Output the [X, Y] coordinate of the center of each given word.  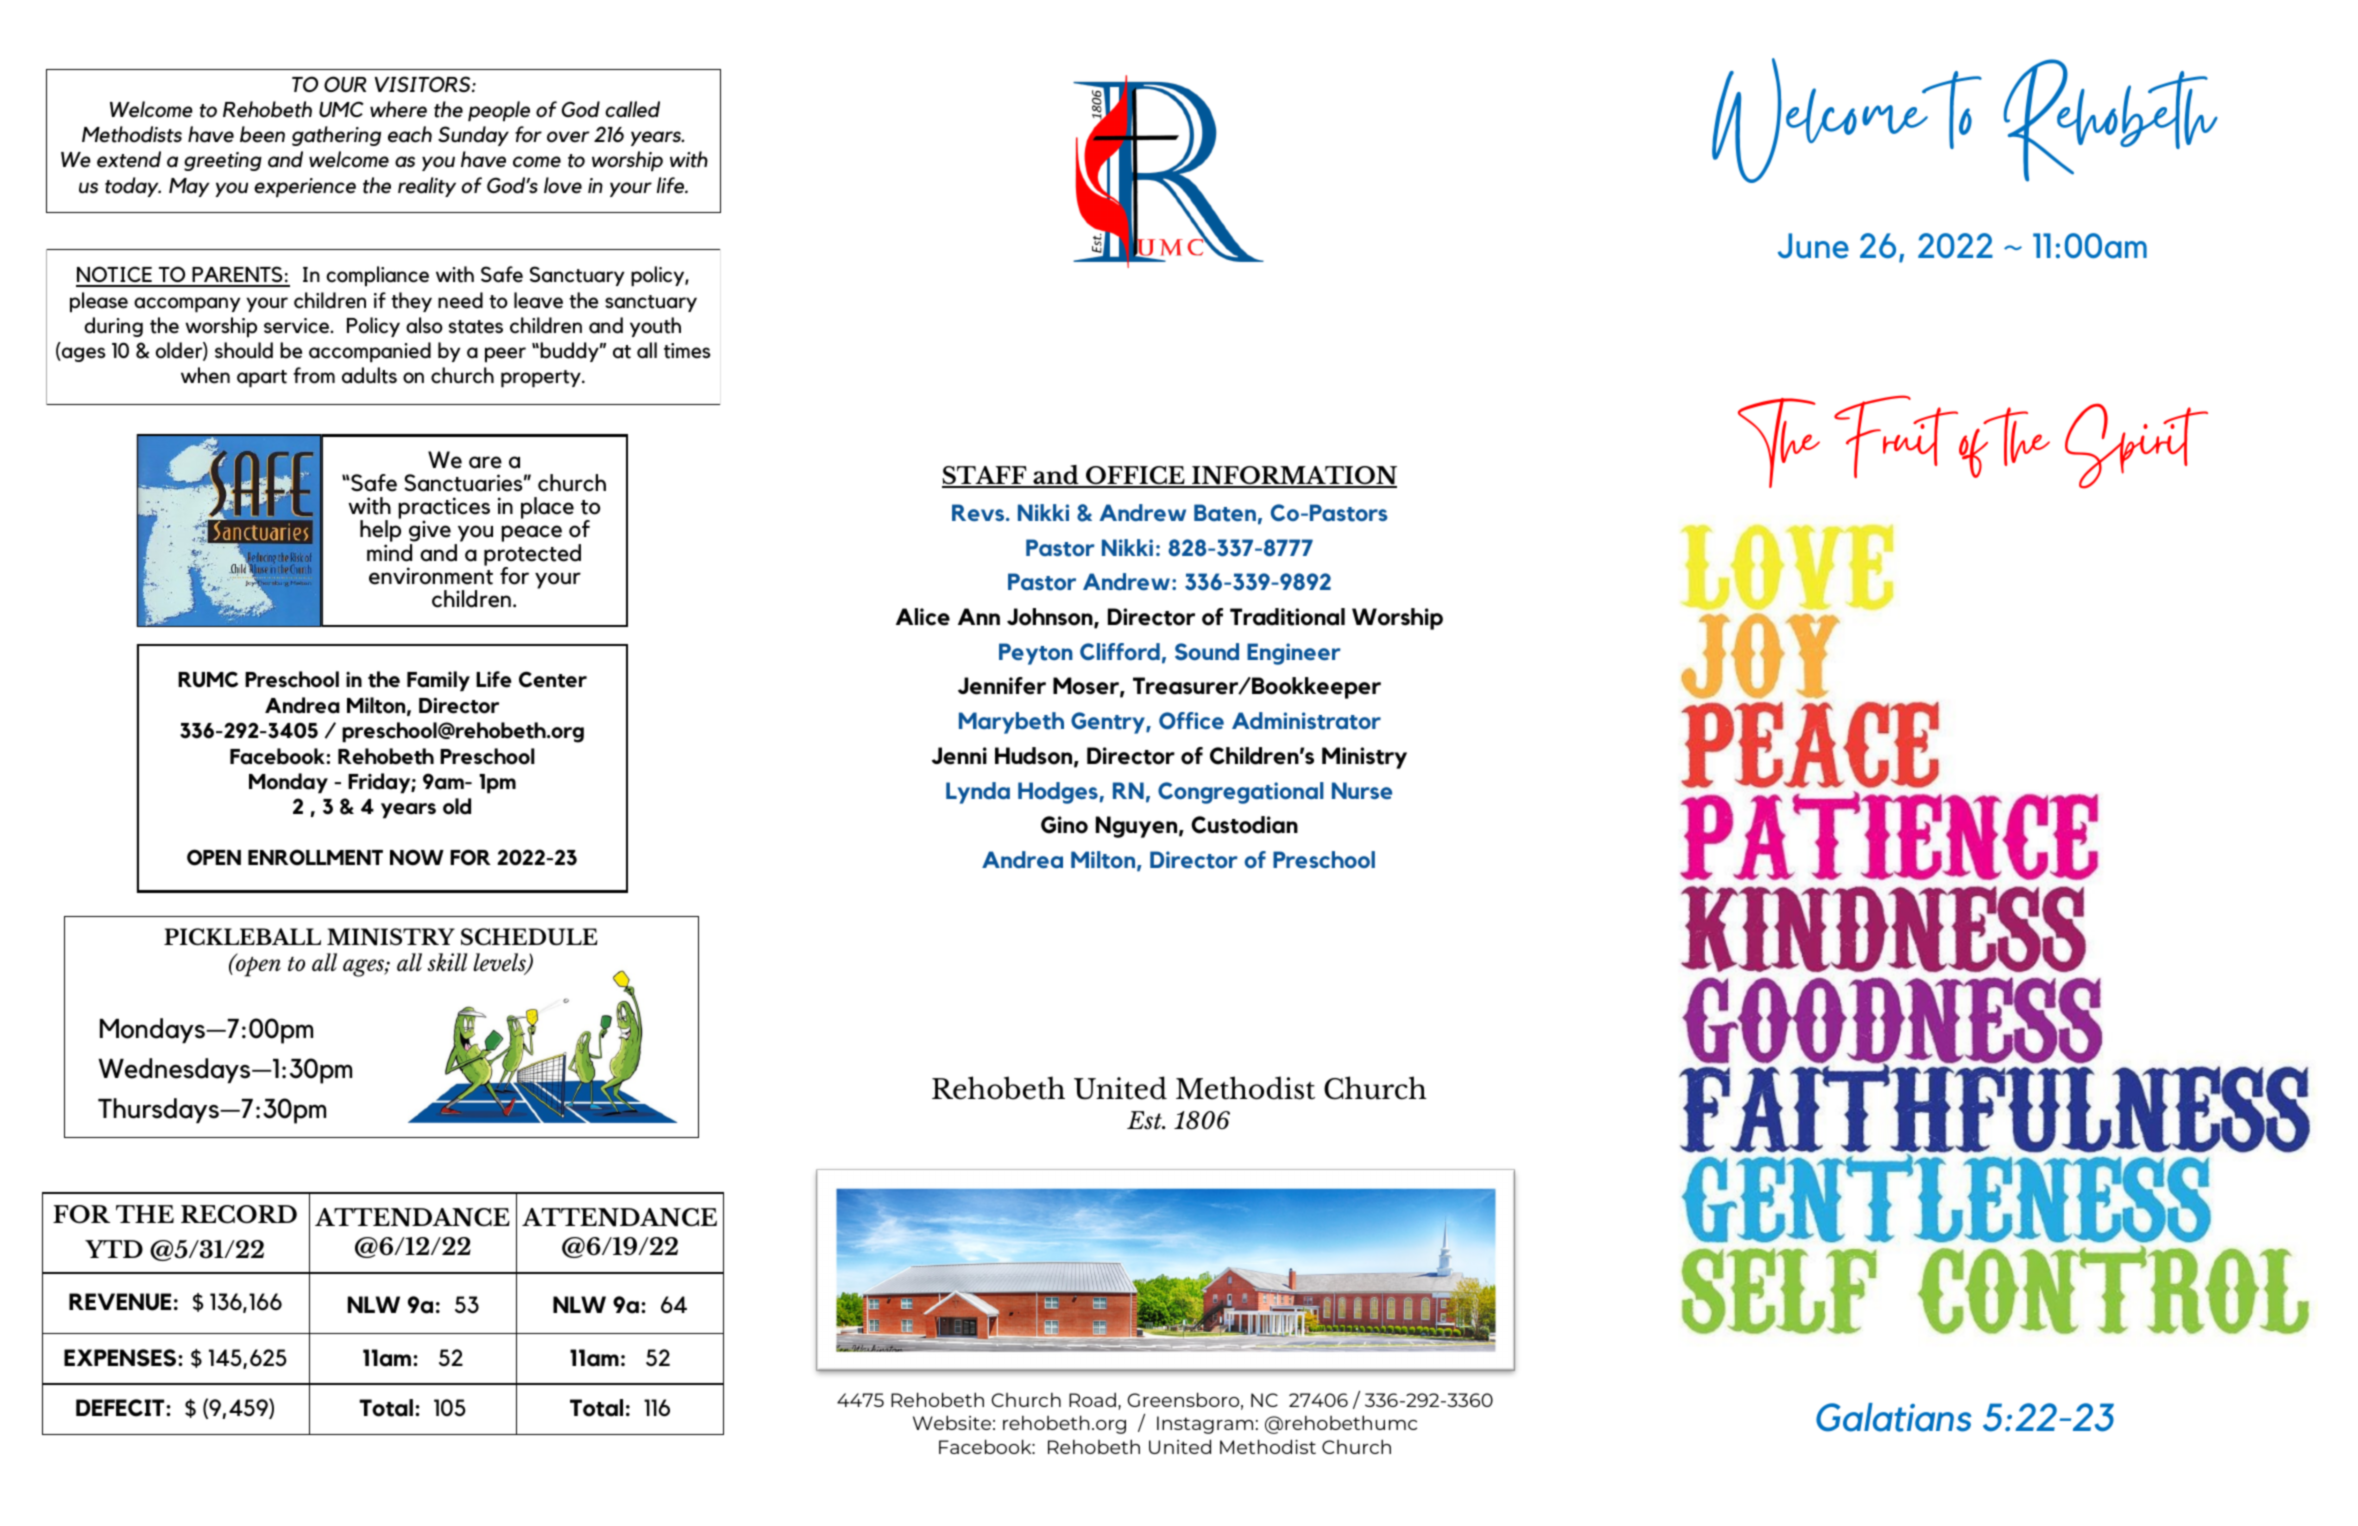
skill [447, 962]
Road [1092, 1399]
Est [1145, 1120]
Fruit [1897, 436]
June [1813, 246]
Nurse [1362, 790]
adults [369, 375]
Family [438, 681]
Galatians [1893, 1417]
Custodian [1244, 825]
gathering [336, 136]
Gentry [1109, 723]
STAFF [985, 476]
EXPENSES [121, 1358]
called [632, 109]
